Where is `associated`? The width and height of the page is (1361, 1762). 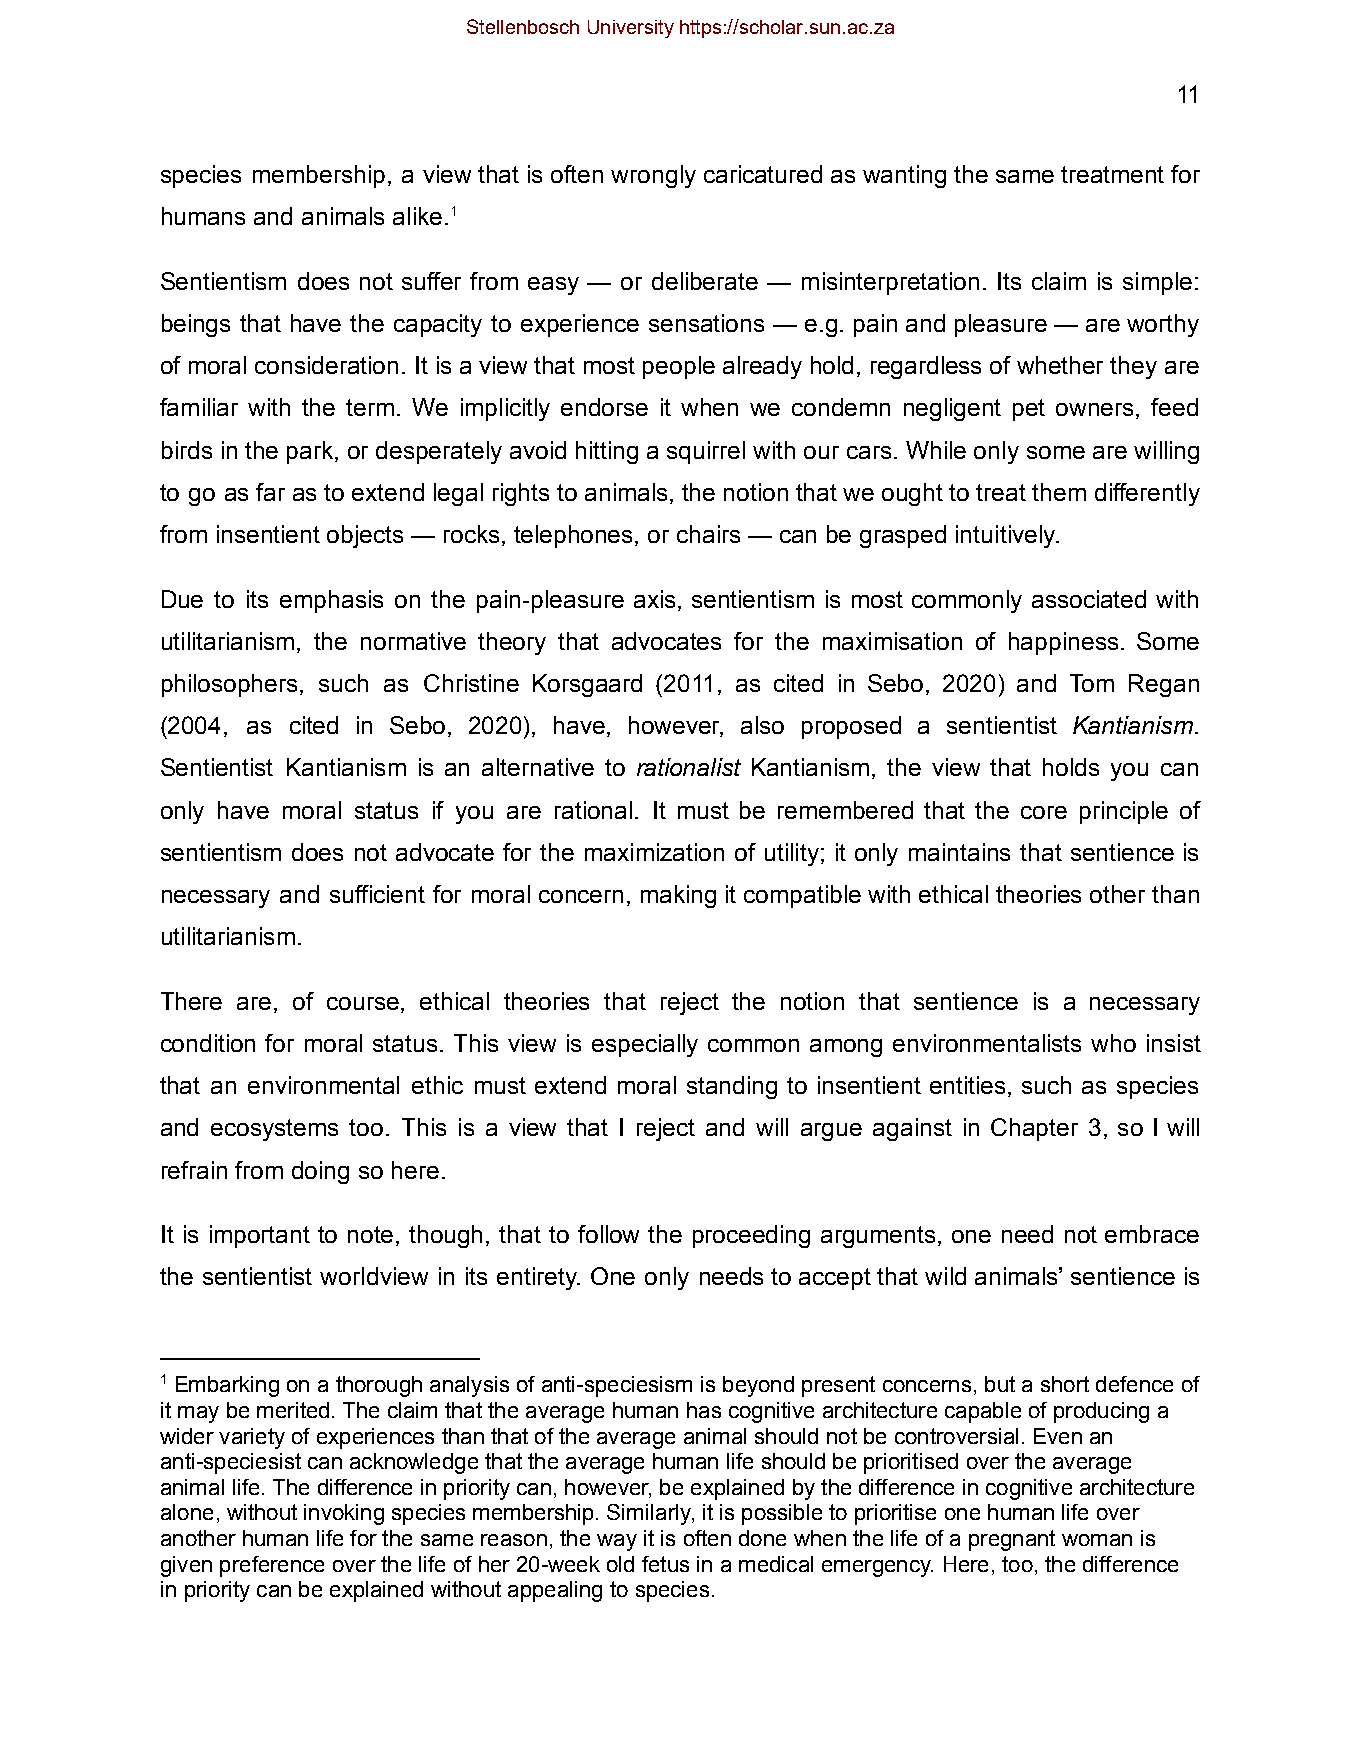 associated is located at coordinates (1089, 599).
